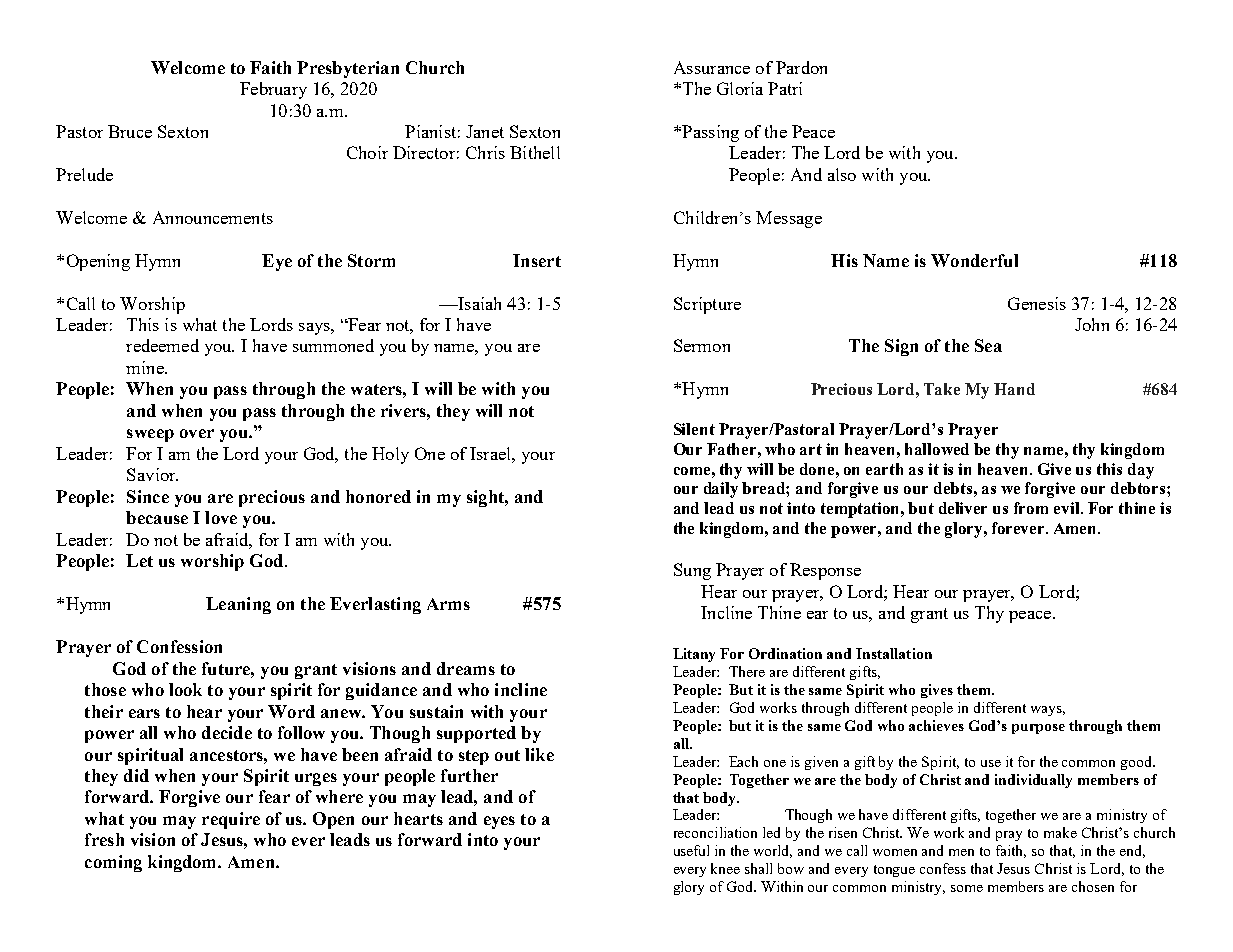 Image resolution: width=1233 pixels, height=952 pixels. I want to click on coming, so click(113, 863).
